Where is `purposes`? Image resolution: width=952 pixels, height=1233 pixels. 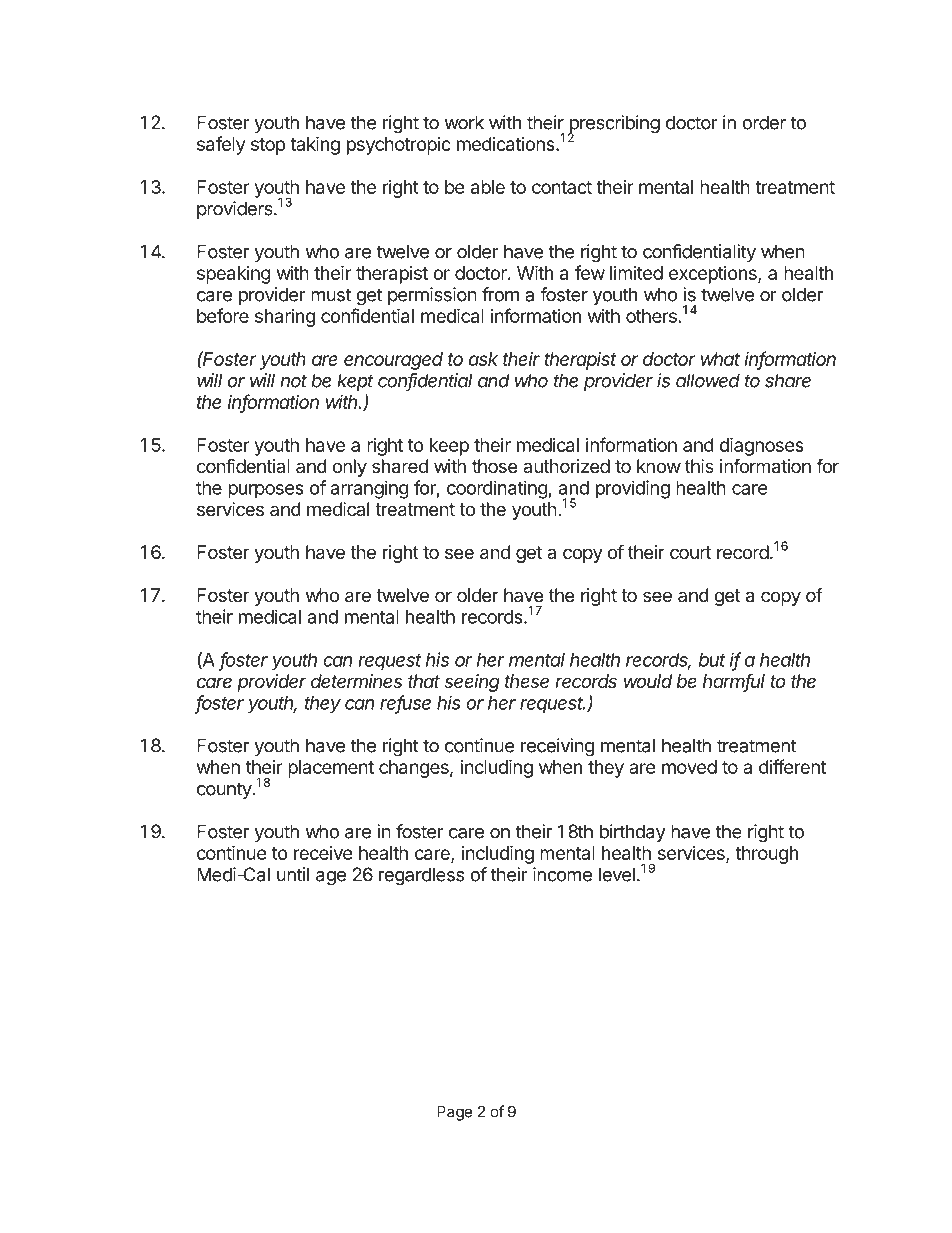
purposes is located at coordinates (266, 491).
